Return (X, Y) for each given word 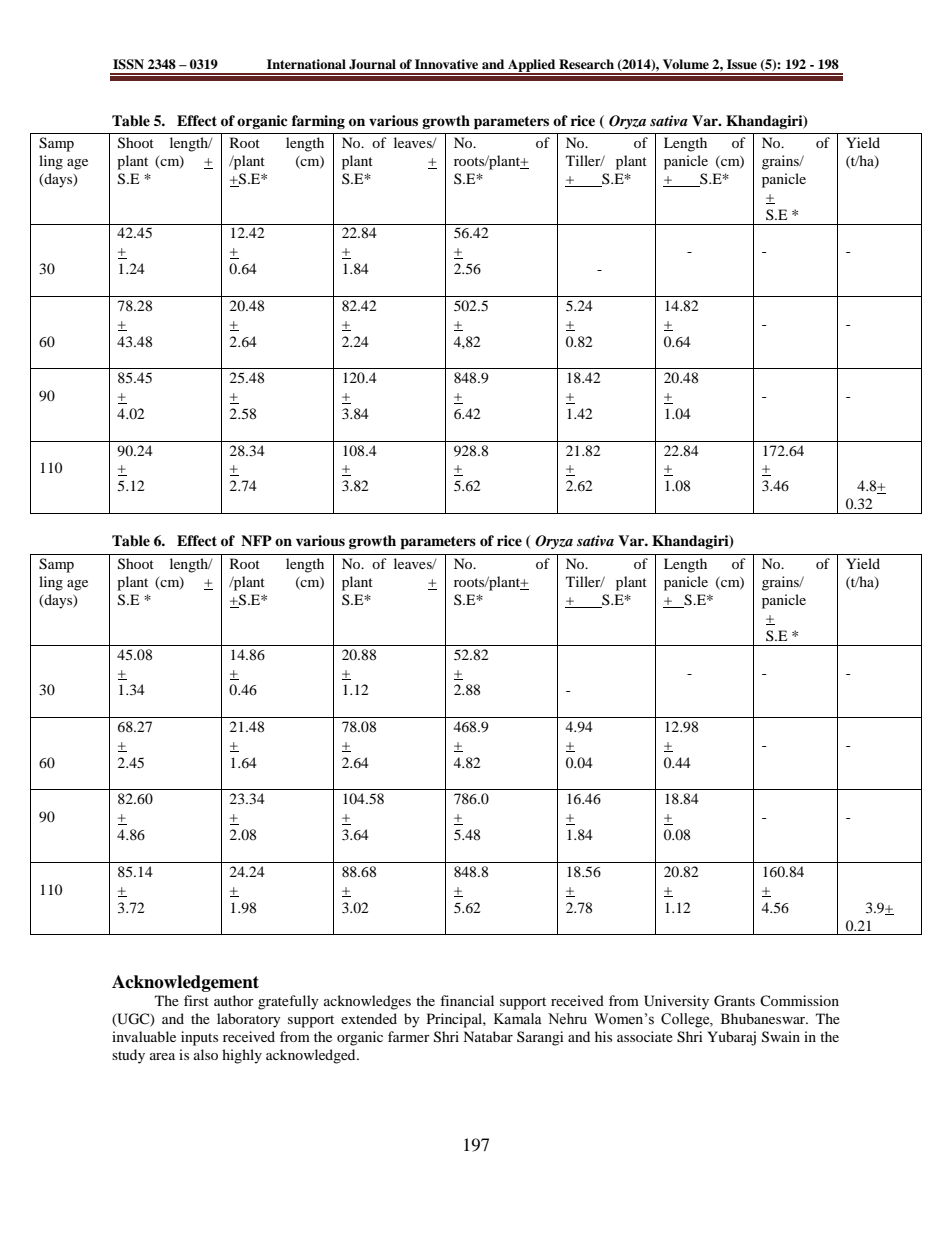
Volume (686, 64)
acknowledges (367, 1002)
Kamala (518, 1019)
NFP (256, 540)
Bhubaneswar (764, 1018)
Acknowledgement (185, 983)
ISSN (128, 64)
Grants (734, 1001)
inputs (199, 1038)
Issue (742, 64)
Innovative (446, 64)
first (196, 1000)
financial (467, 1000)
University (676, 1002)
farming (318, 122)
